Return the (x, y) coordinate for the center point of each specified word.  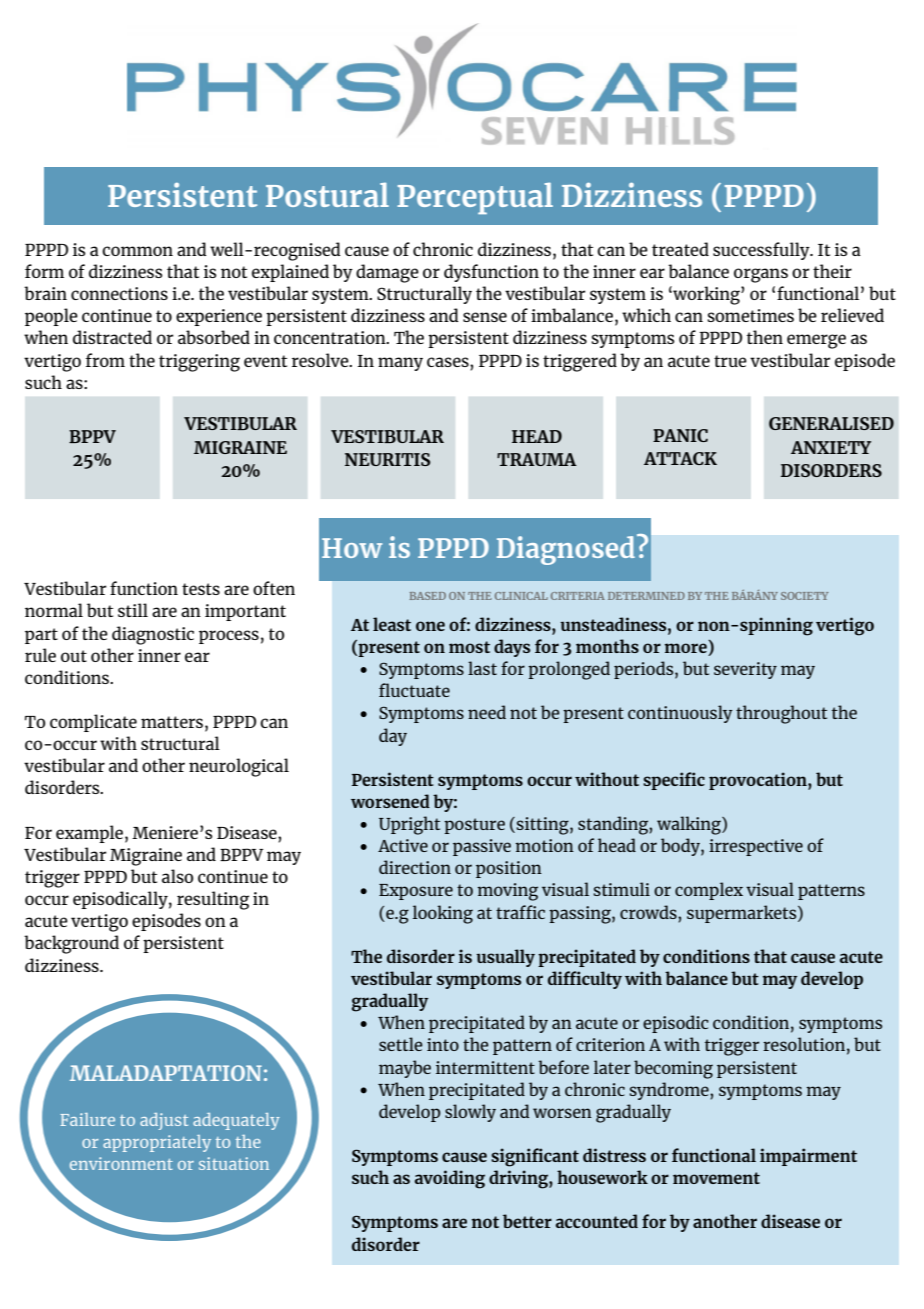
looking (443, 914)
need (487, 712)
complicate (93, 723)
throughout (781, 714)
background (71, 944)
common (137, 251)
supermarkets (743, 914)
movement (716, 1178)
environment (121, 1163)
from (105, 360)
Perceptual (475, 198)
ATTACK (680, 458)
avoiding (450, 1179)
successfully (762, 251)
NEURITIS (388, 459)
